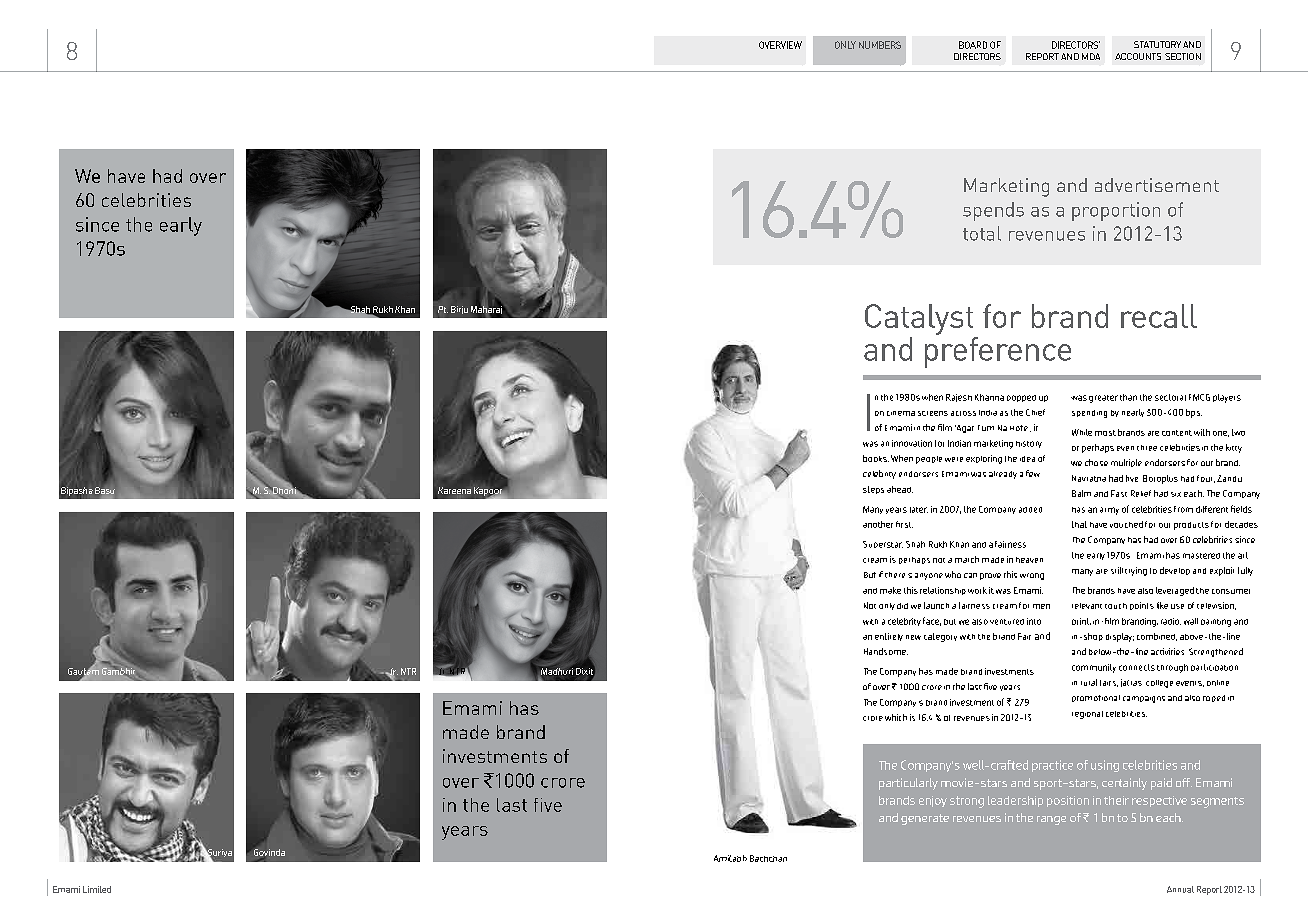  I want to click on chose, so click(1096, 462).
